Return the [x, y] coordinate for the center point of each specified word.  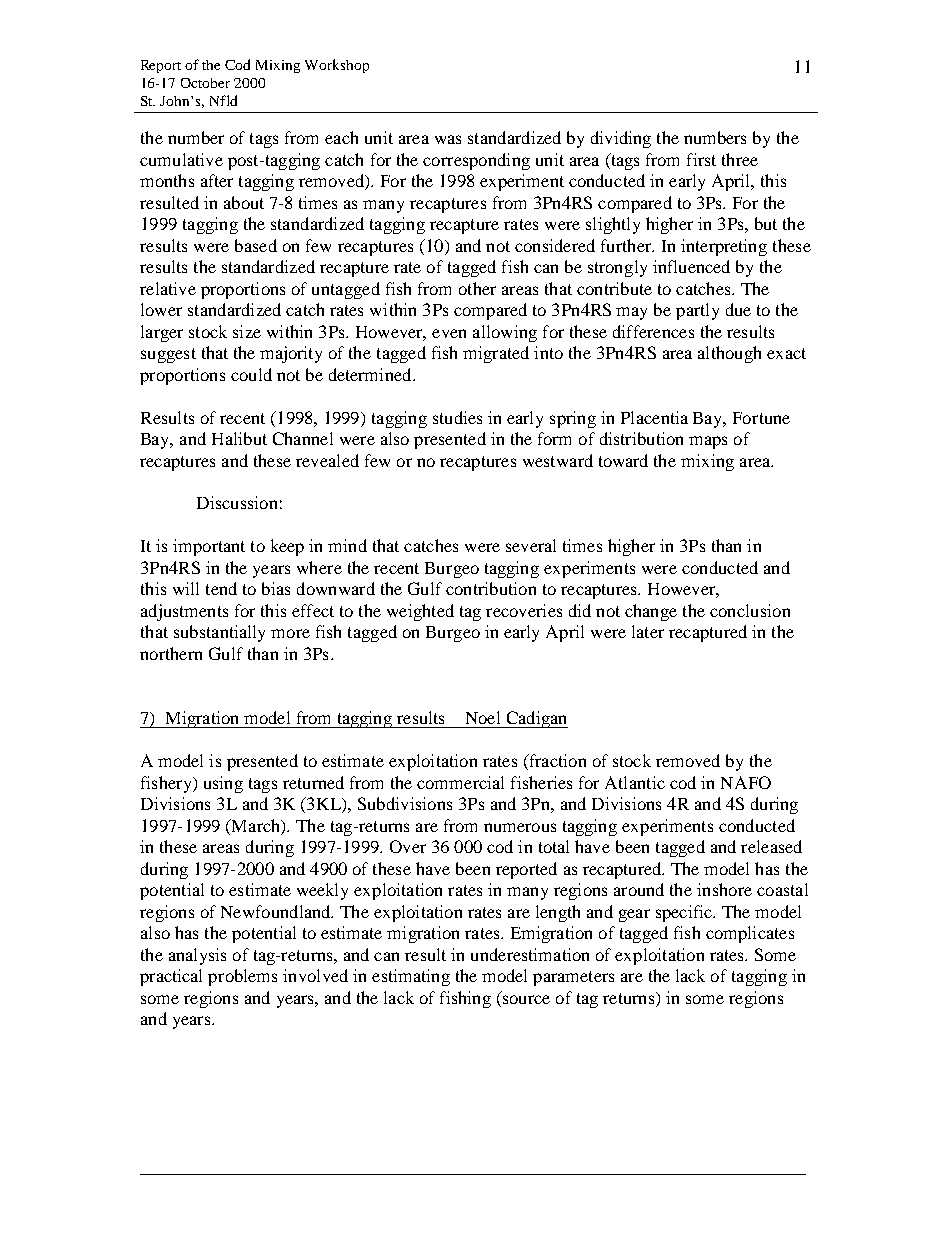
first [701, 159]
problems [242, 977]
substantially [219, 633]
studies [457, 417]
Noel [483, 717]
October [205, 83]
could [251, 374]
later [648, 631]
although [729, 354]
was [448, 139]
